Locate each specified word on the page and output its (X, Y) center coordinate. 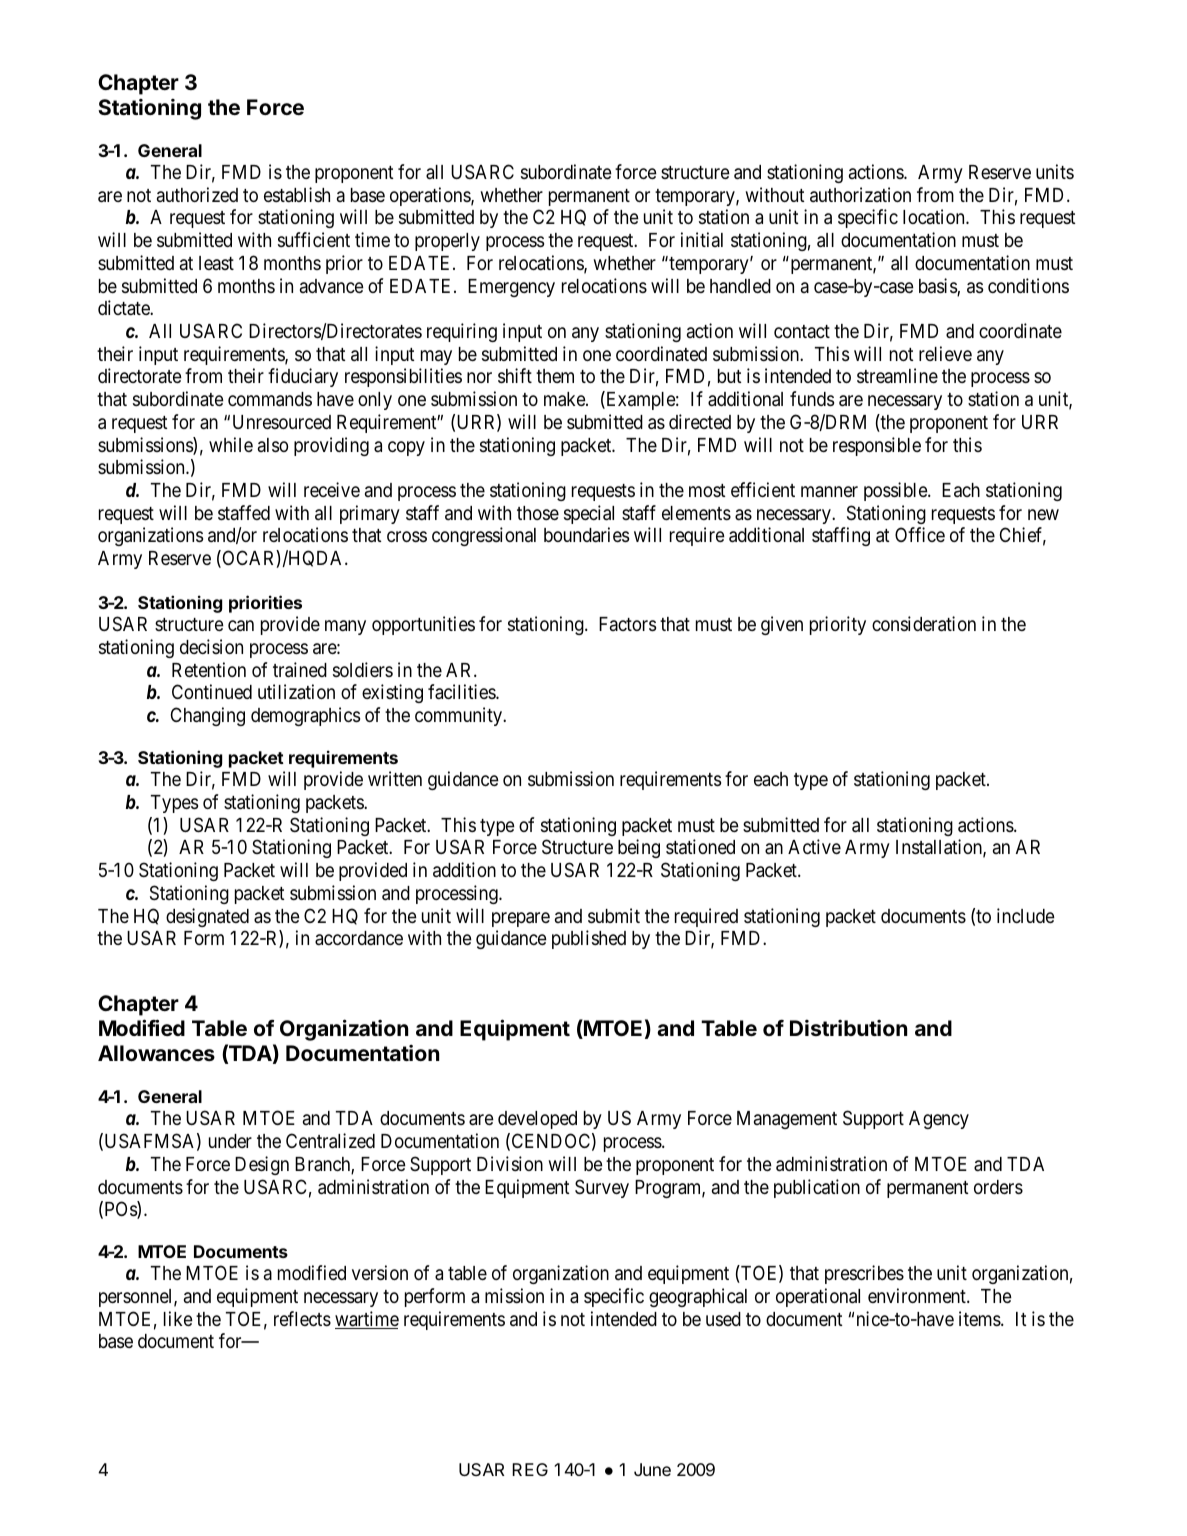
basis (938, 287)
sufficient (314, 239)
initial (702, 239)
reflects (302, 1318)
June (652, 1469)
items (980, 1318)
